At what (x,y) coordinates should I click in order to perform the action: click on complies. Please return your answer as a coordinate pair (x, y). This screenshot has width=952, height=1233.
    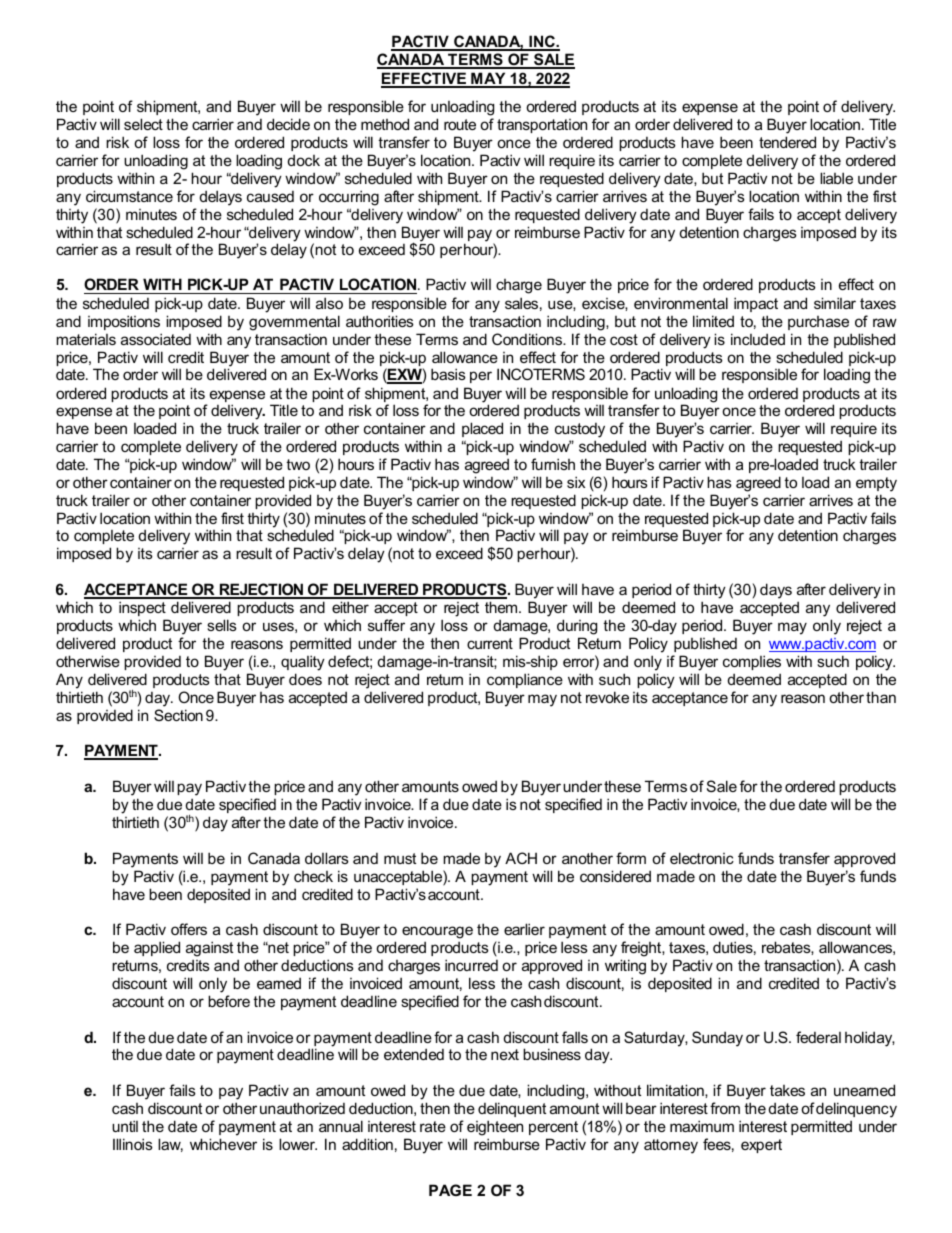
    Looking at the image, I should click on (752, 662).
